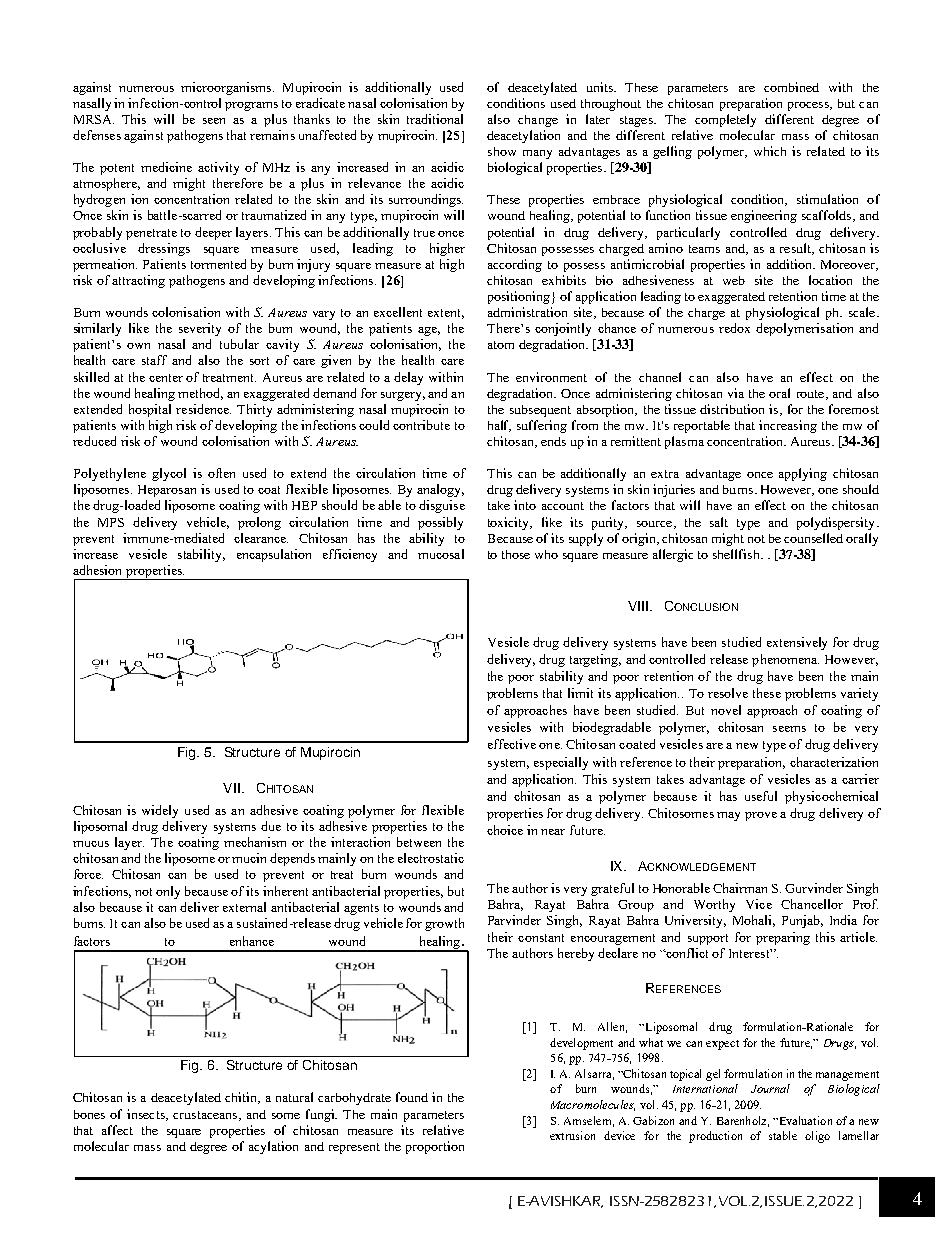 The height and width of the page is (1233, 952). I want to click on electrostatic, so click(431, 858).
